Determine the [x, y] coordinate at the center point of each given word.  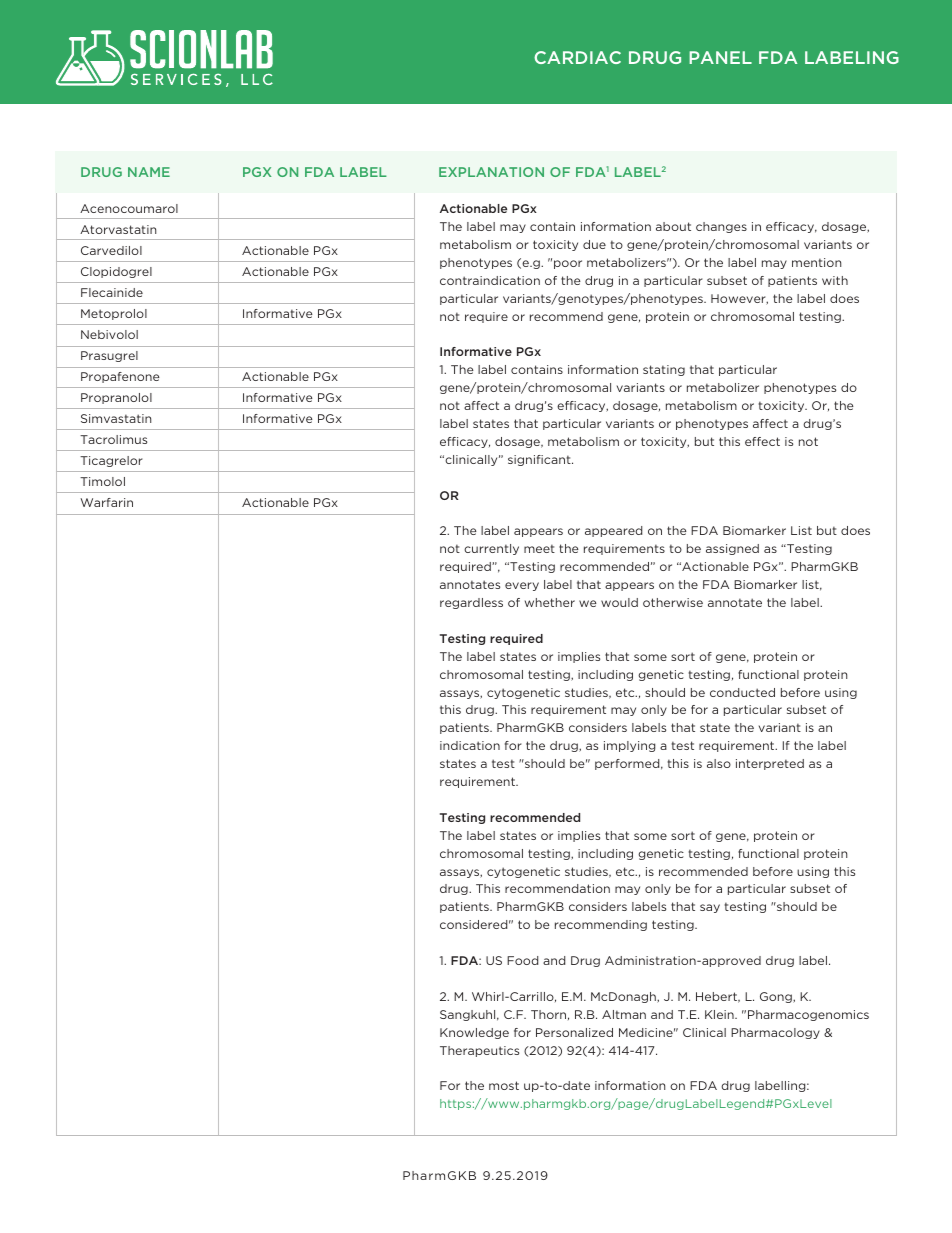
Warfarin [106, 502]
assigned [732, 549]
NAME [149, 172]
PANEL [720, 57]
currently [491, 549]
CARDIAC [577, 57]
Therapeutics [479, 1051]
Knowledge [474, 1033]
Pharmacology [775, 1033]
